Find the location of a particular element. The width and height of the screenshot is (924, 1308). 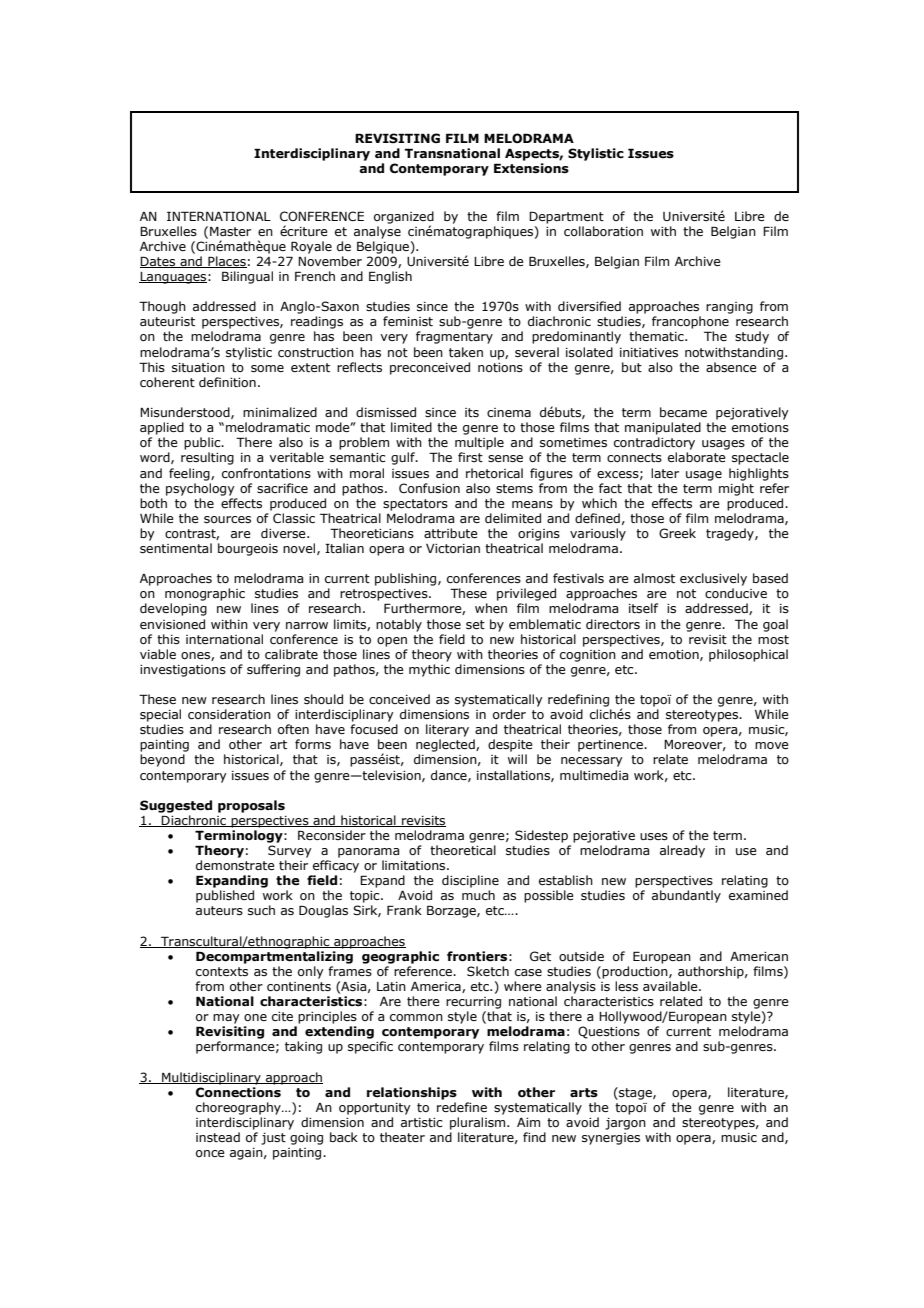

Master is located at coordinates (230, 231).
